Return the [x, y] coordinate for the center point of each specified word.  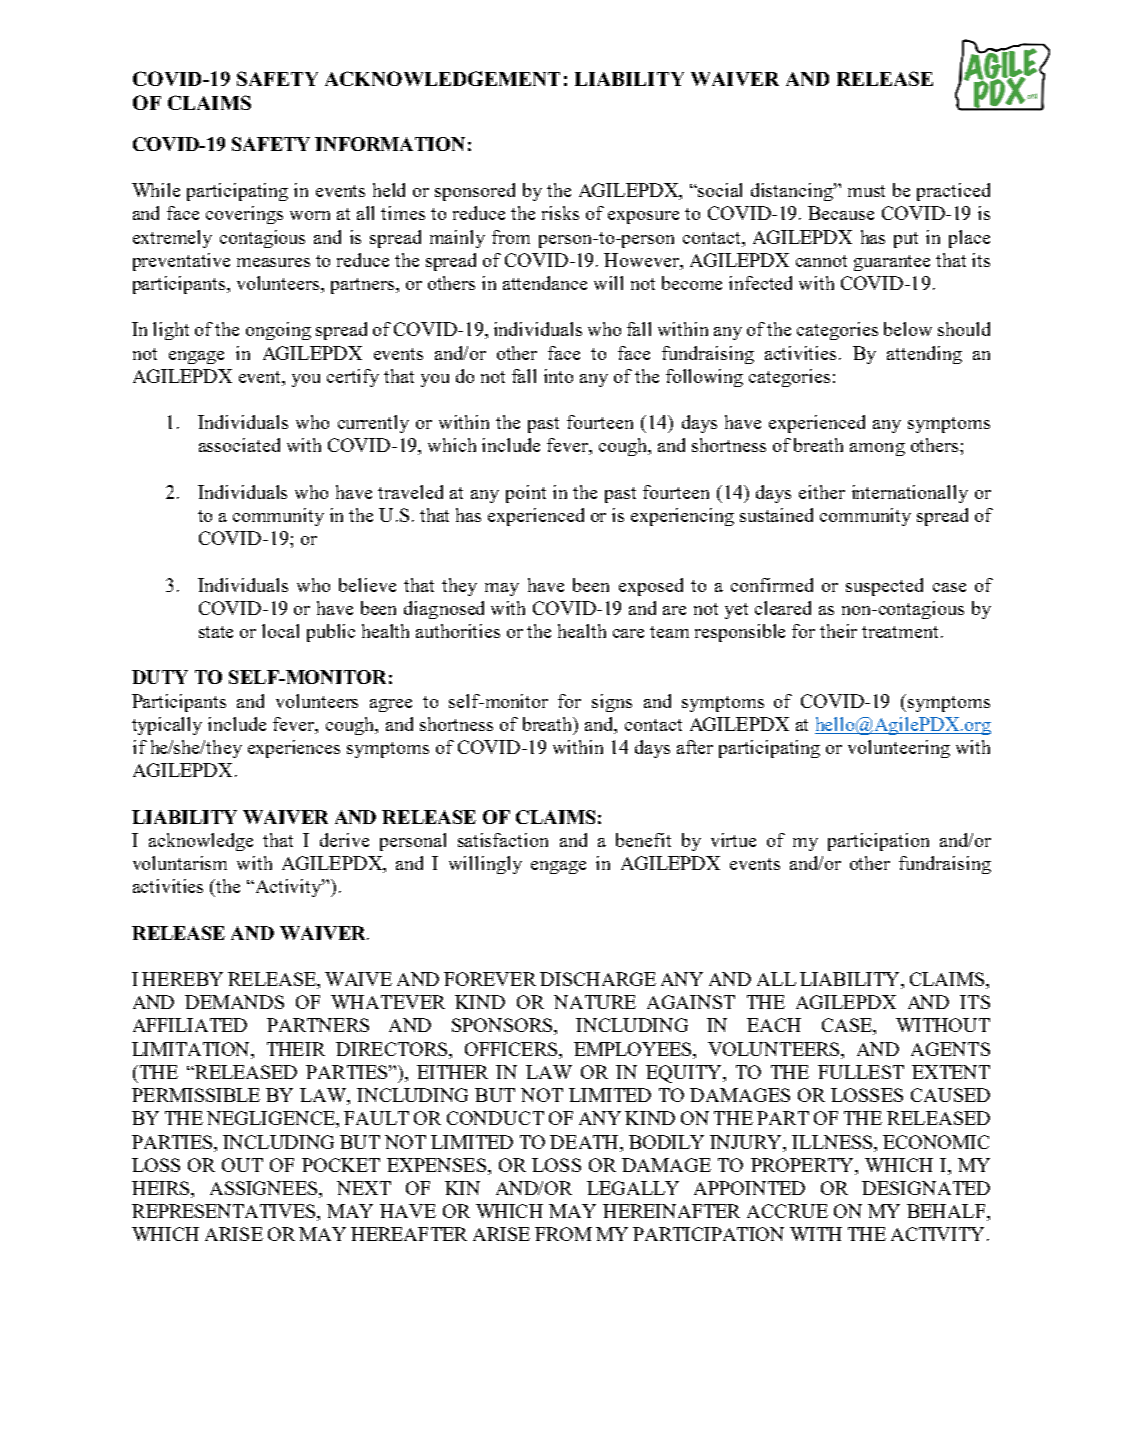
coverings [244, 215]
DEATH [586, 1142]
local [280, 631]
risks [560, 213]
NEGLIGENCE [272, 1119]
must [866, 191]
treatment [902, 632]
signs [612, 703]
